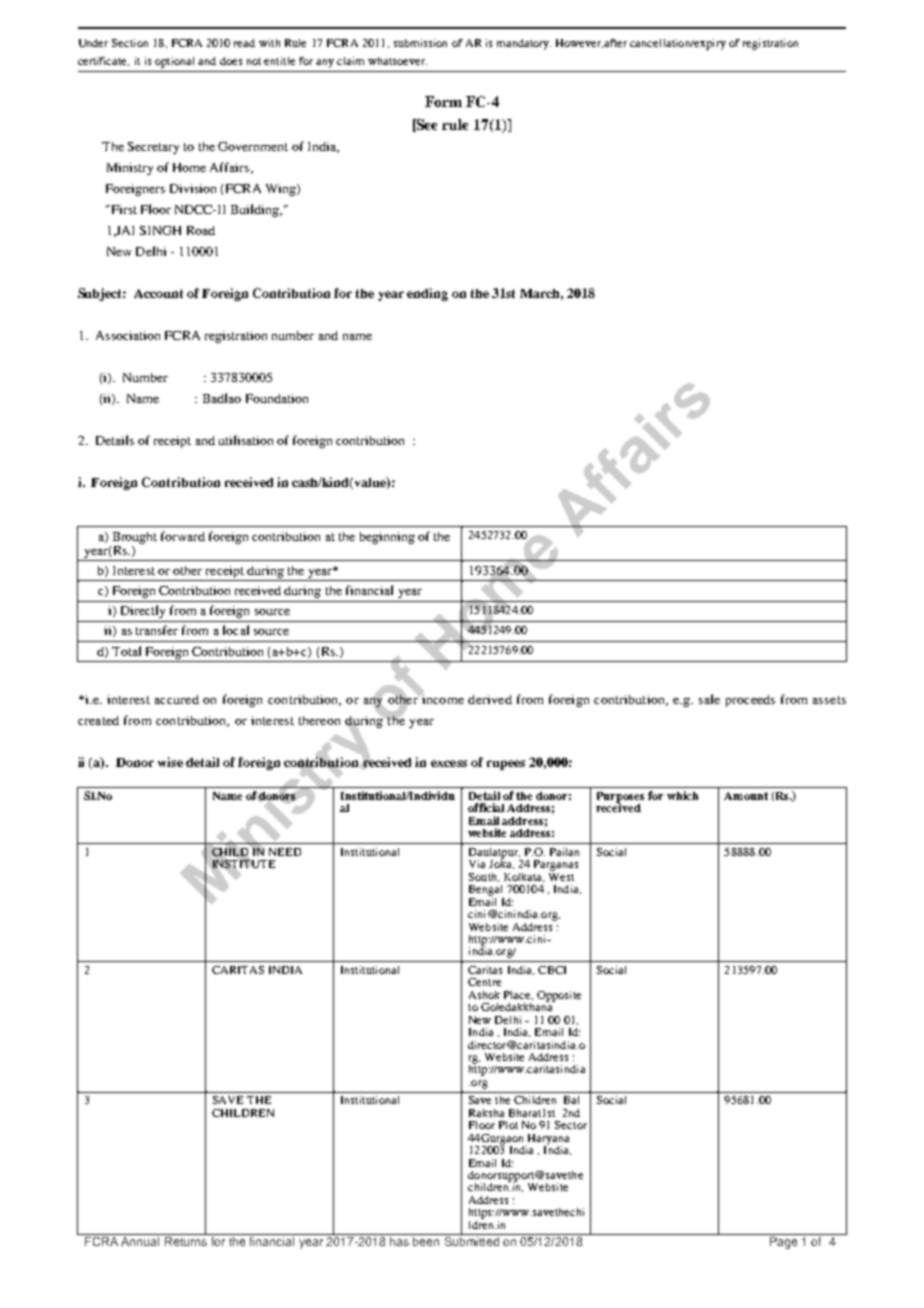 This document has width=924, height=1308. What do you see at coordinates (128, 335) in the document?
I see `Association` at bounding box center [128, 335].
